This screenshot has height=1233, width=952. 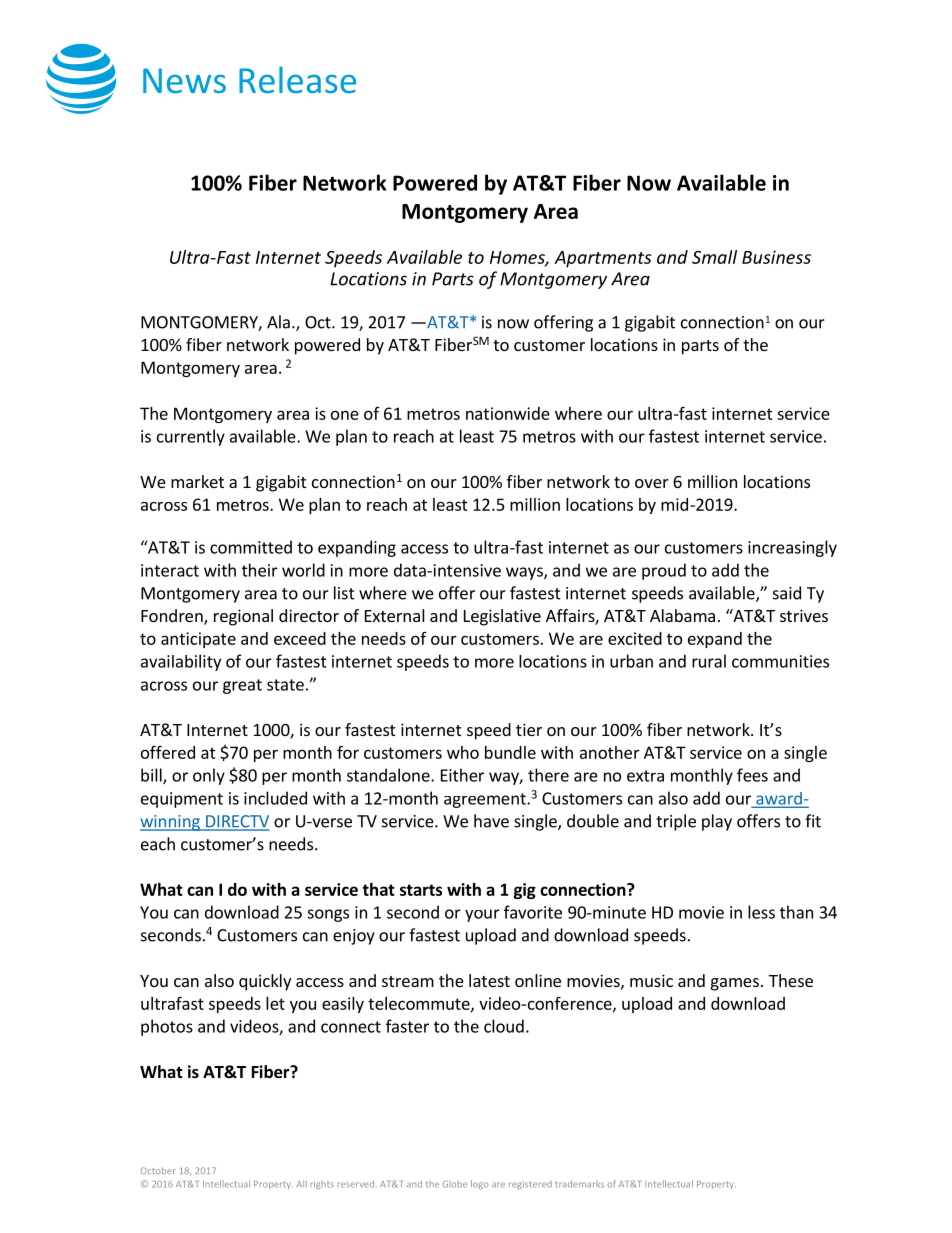 I want to click on logo, so click(x=479, y=1184).
